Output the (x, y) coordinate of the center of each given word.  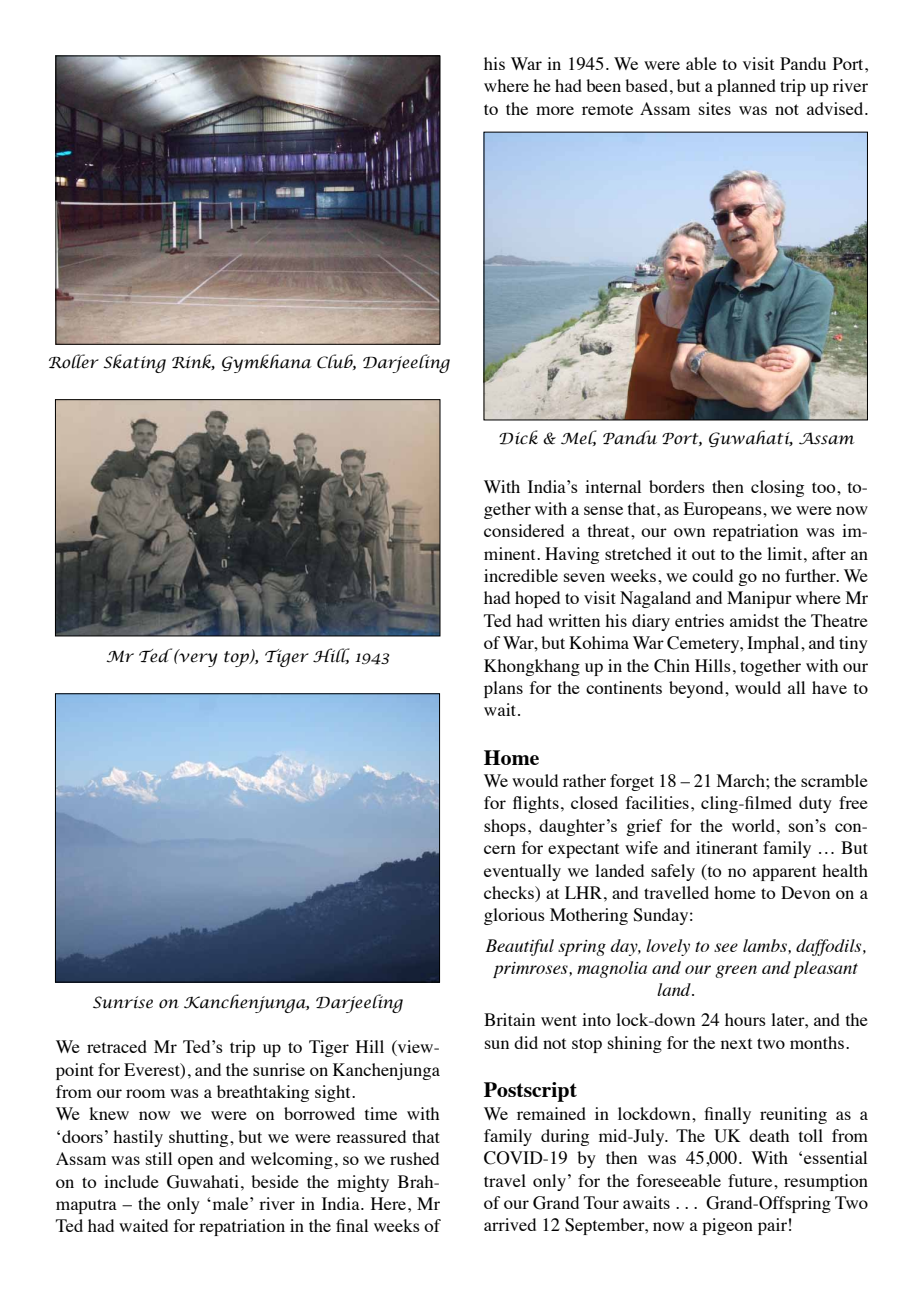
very (197, 659)
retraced (117, 1046)
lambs (766, 945)
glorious (514, 916)
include (131, 1181)
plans (503, 689)
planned (746, 87)
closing (777, 488)
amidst (754, 620)
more (555, 110)
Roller (74, 361)
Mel (579, 438)
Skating (134, 363)
